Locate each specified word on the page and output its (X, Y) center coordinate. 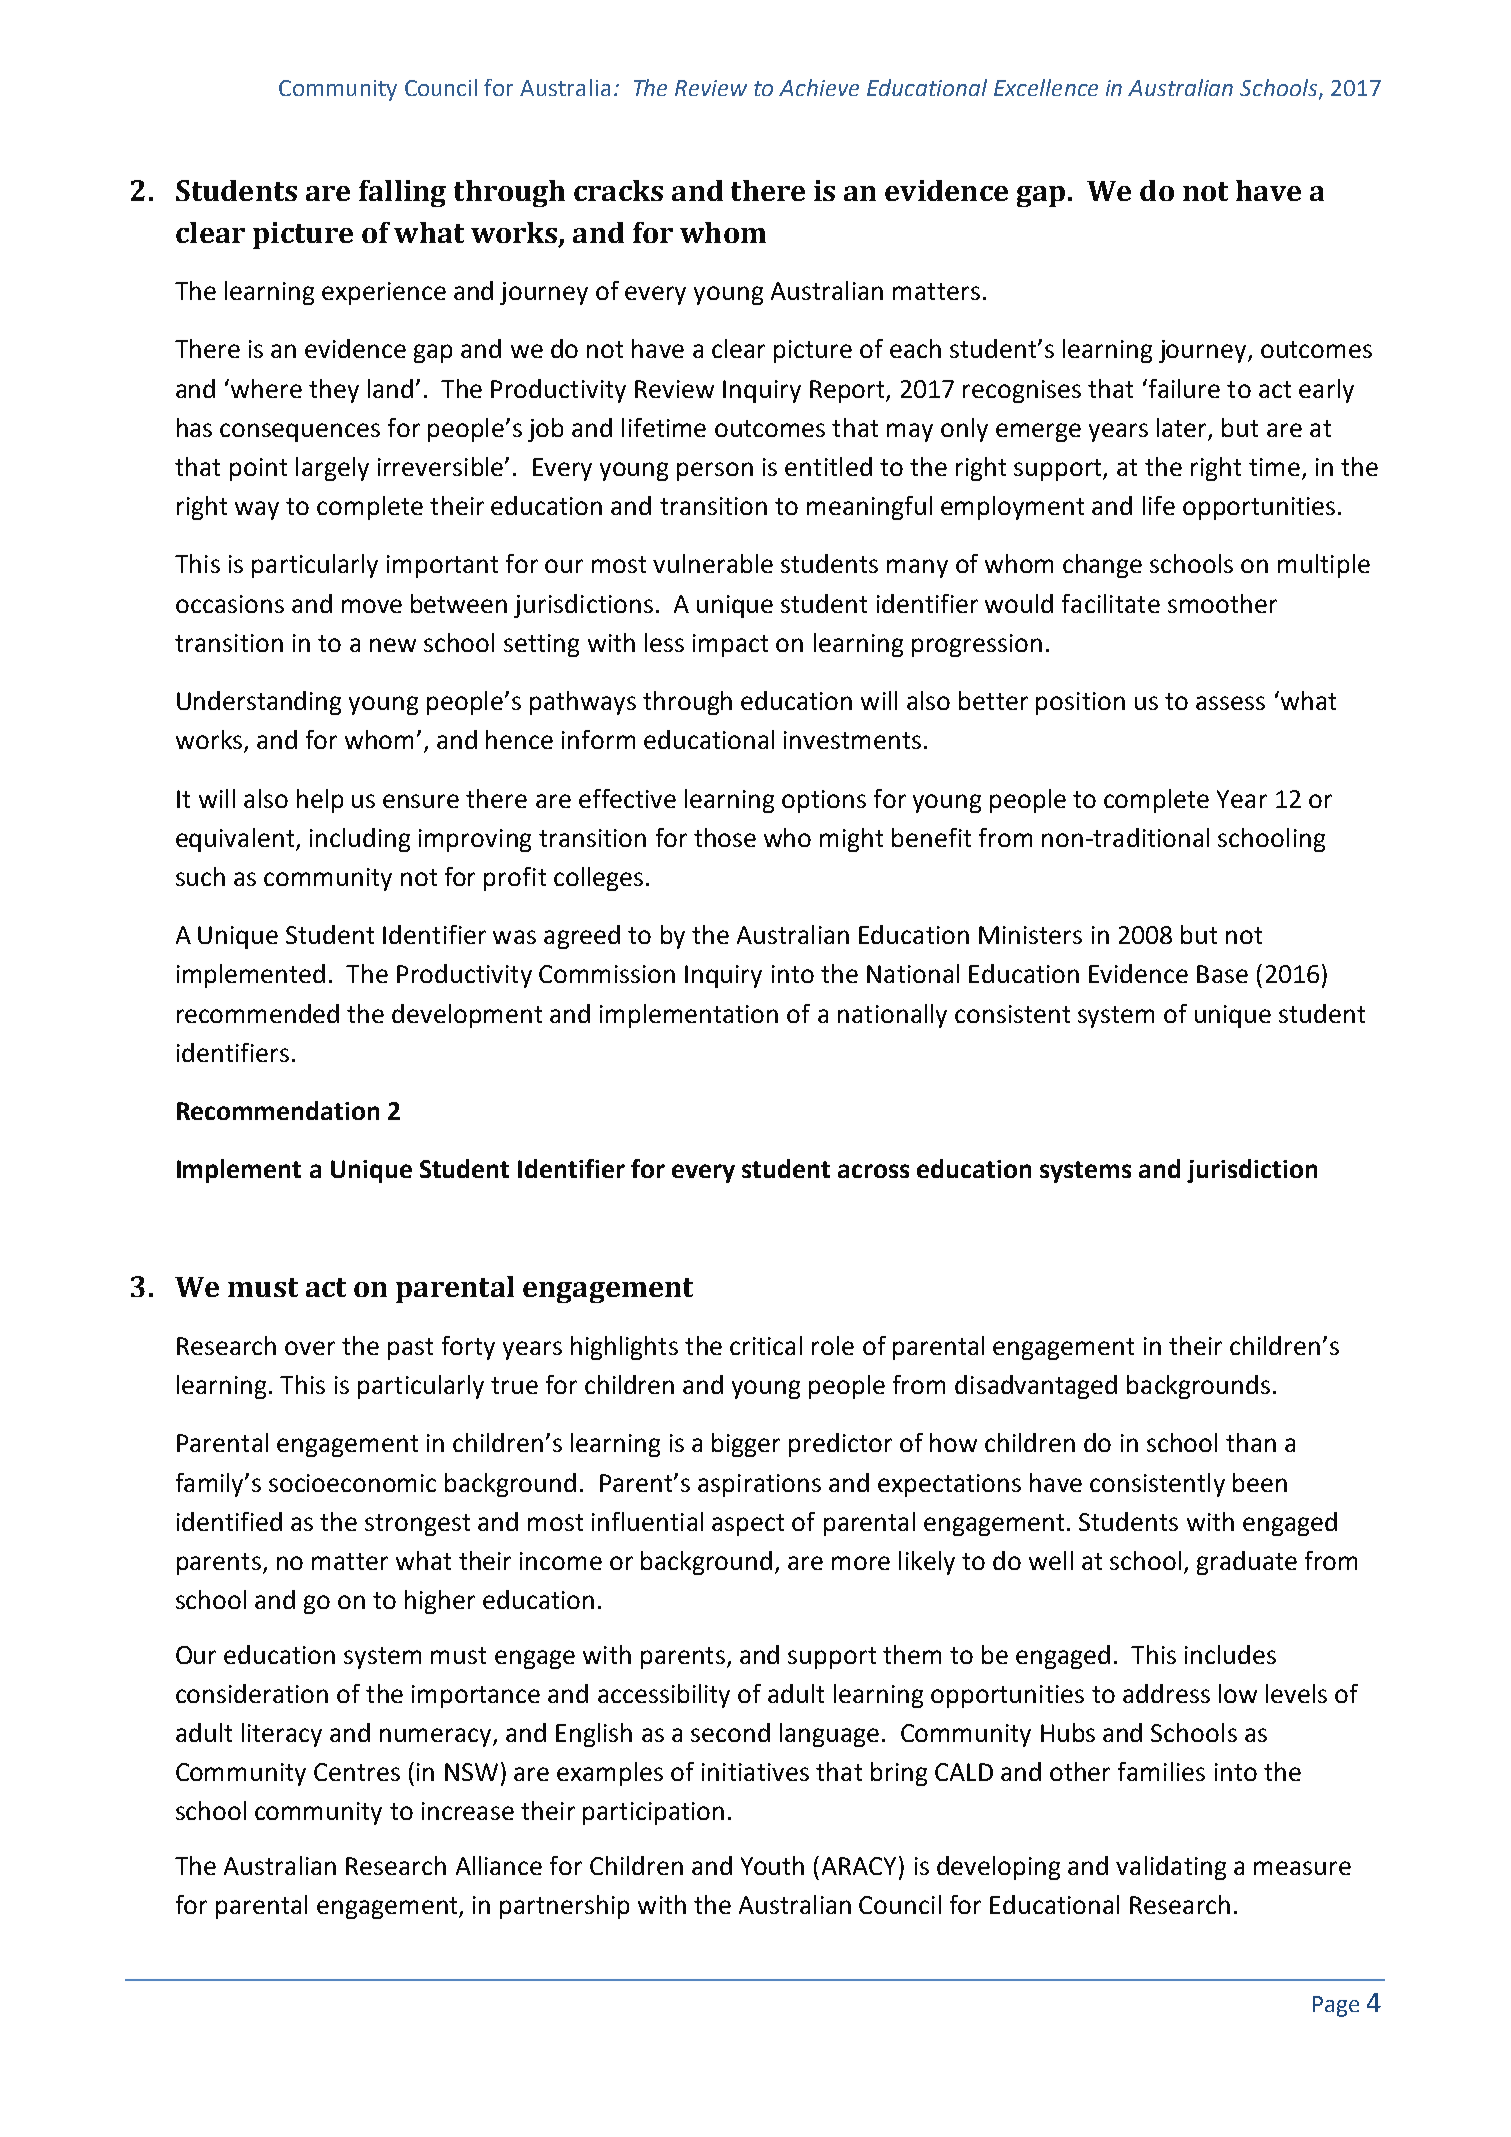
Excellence (1046, 87)
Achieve (819, 87)
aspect (748, 1525)
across (873, 1171)
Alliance (499, 1865)
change (1102, 566)
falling (402, 193)
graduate (1247, 1563)
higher (440, 1602)
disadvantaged (1036, 1387)
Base (1222, 974)
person (715, 471)
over (310, 1348)
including (360, 840)
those (725, 837)
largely (332, 469)
